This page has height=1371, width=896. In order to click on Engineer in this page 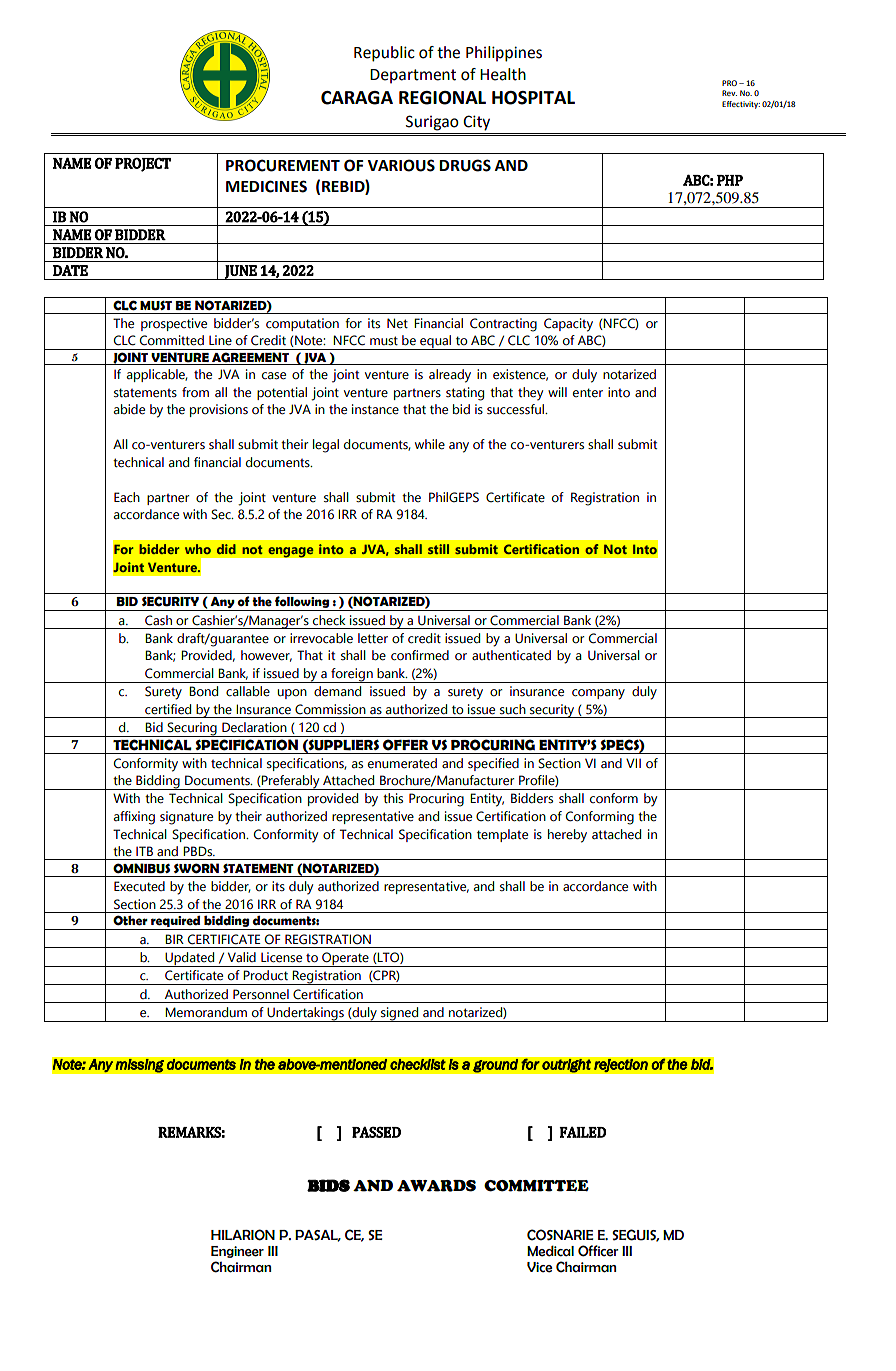, I will do `click(237, 1252)`.
